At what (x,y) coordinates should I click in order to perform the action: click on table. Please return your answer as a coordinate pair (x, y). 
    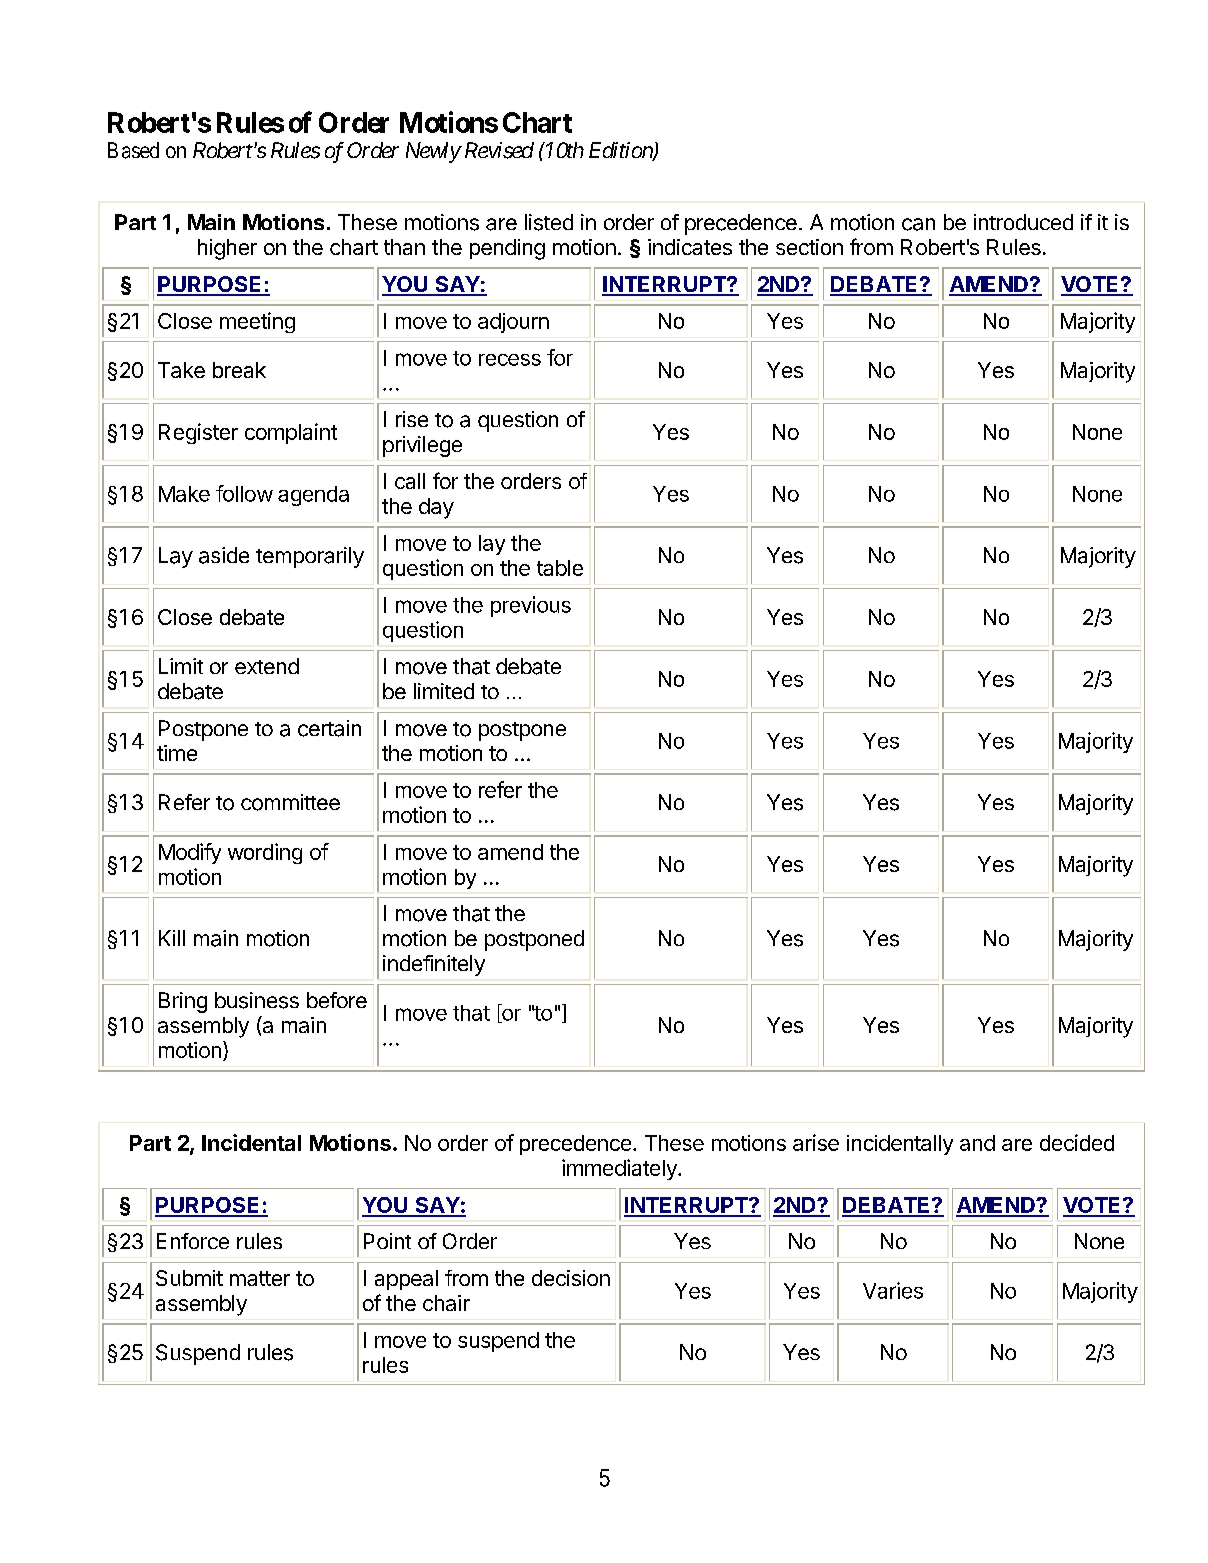
    Looking at the image, I should click on (560, 568).
